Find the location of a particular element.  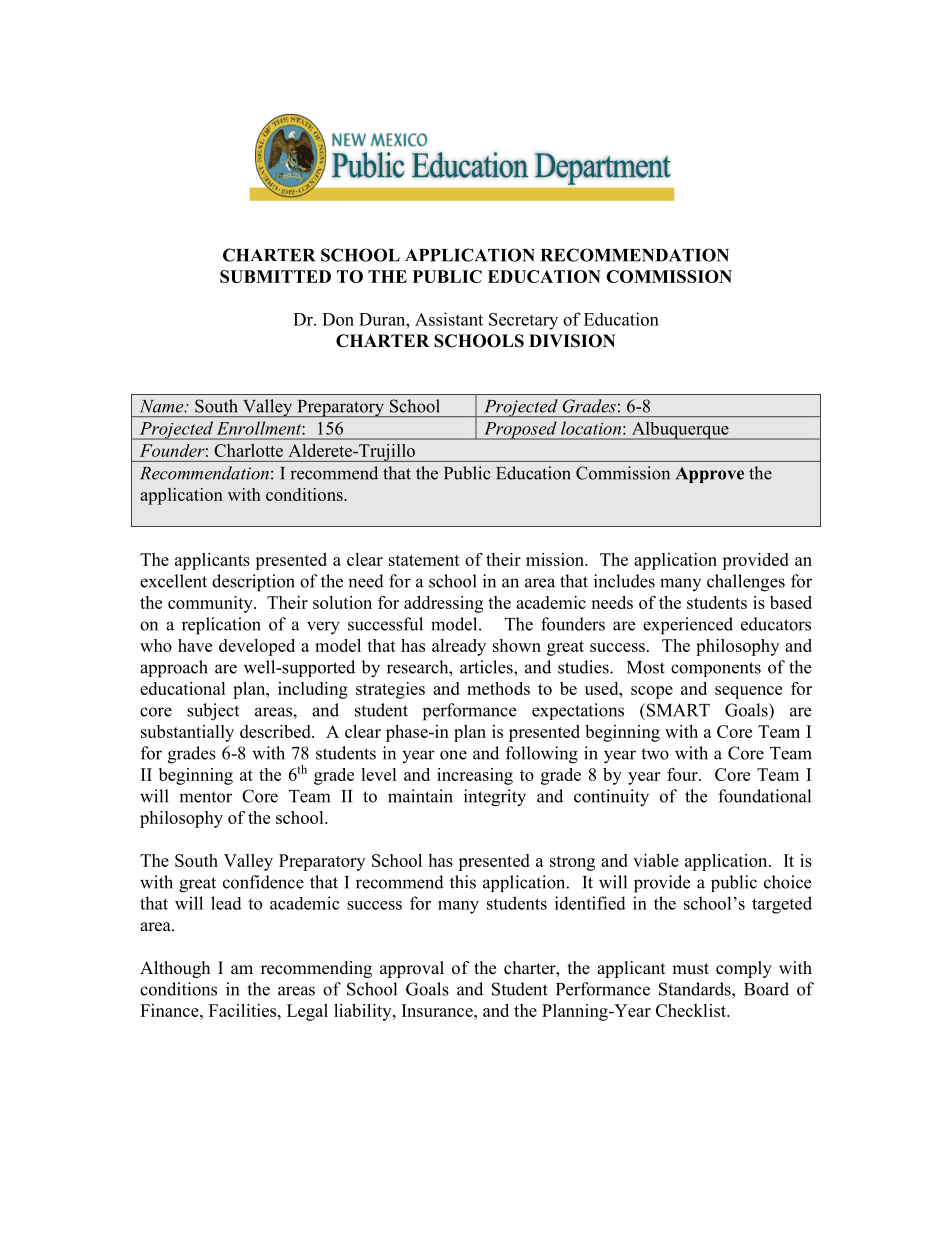

developed is located at coordinates (257, 647).
